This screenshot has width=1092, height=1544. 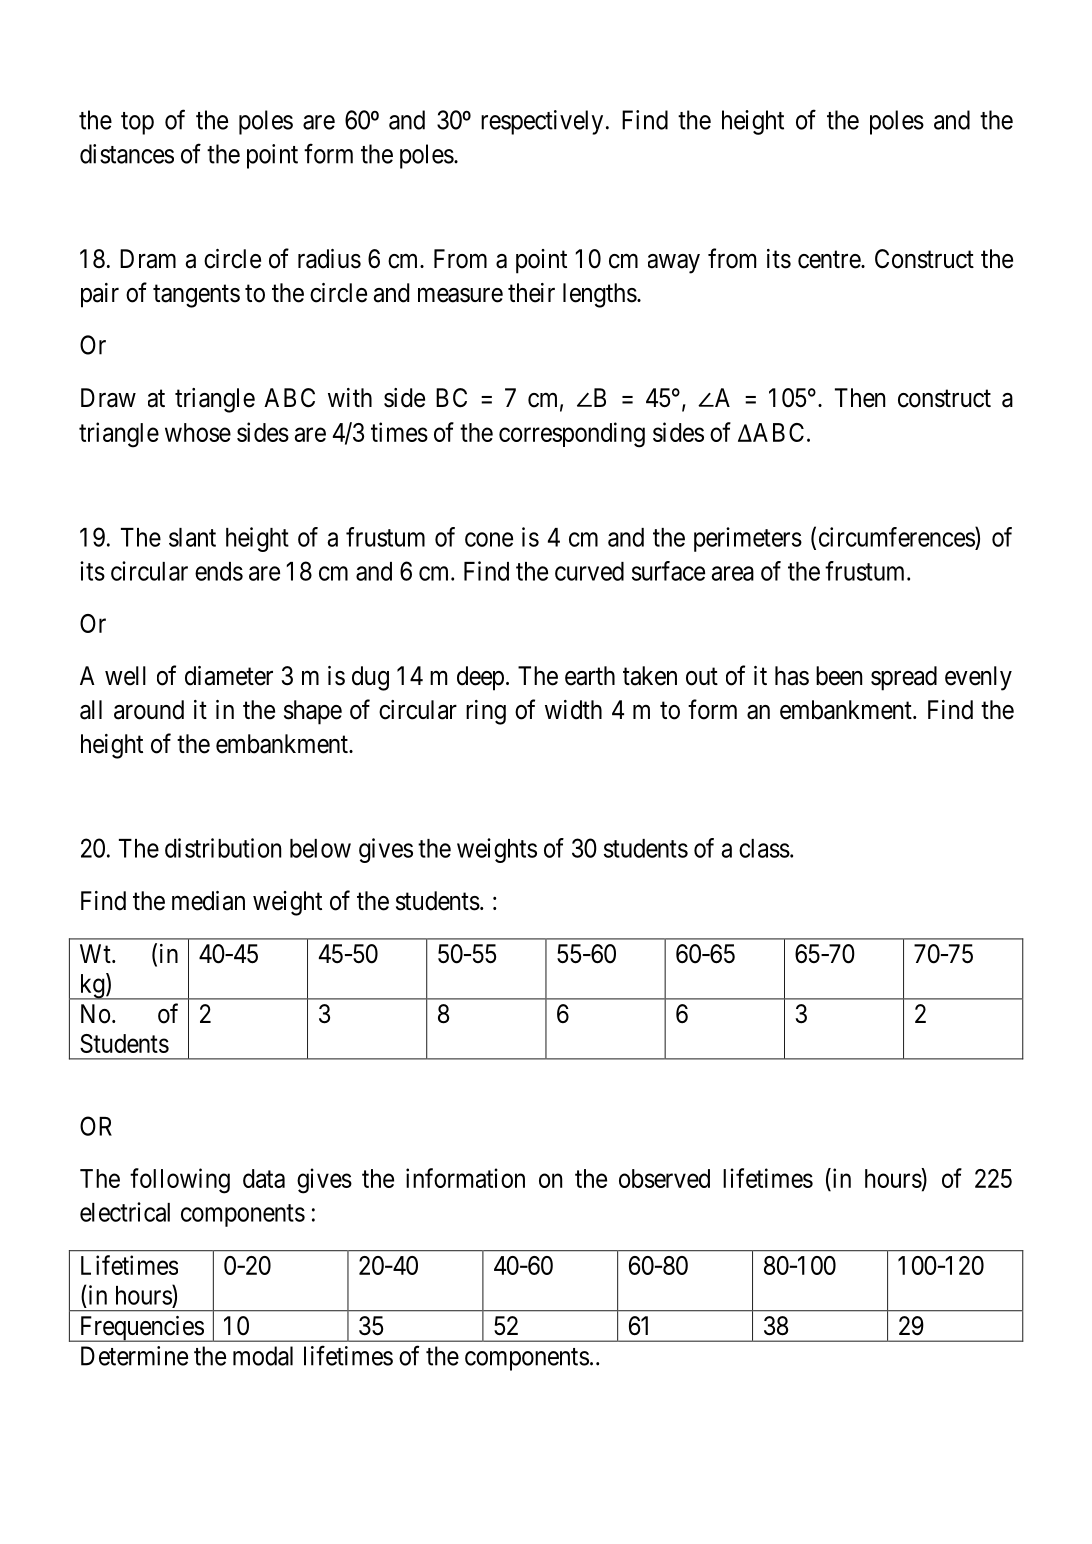 I want to click on class, so click(x=764, y=848).
